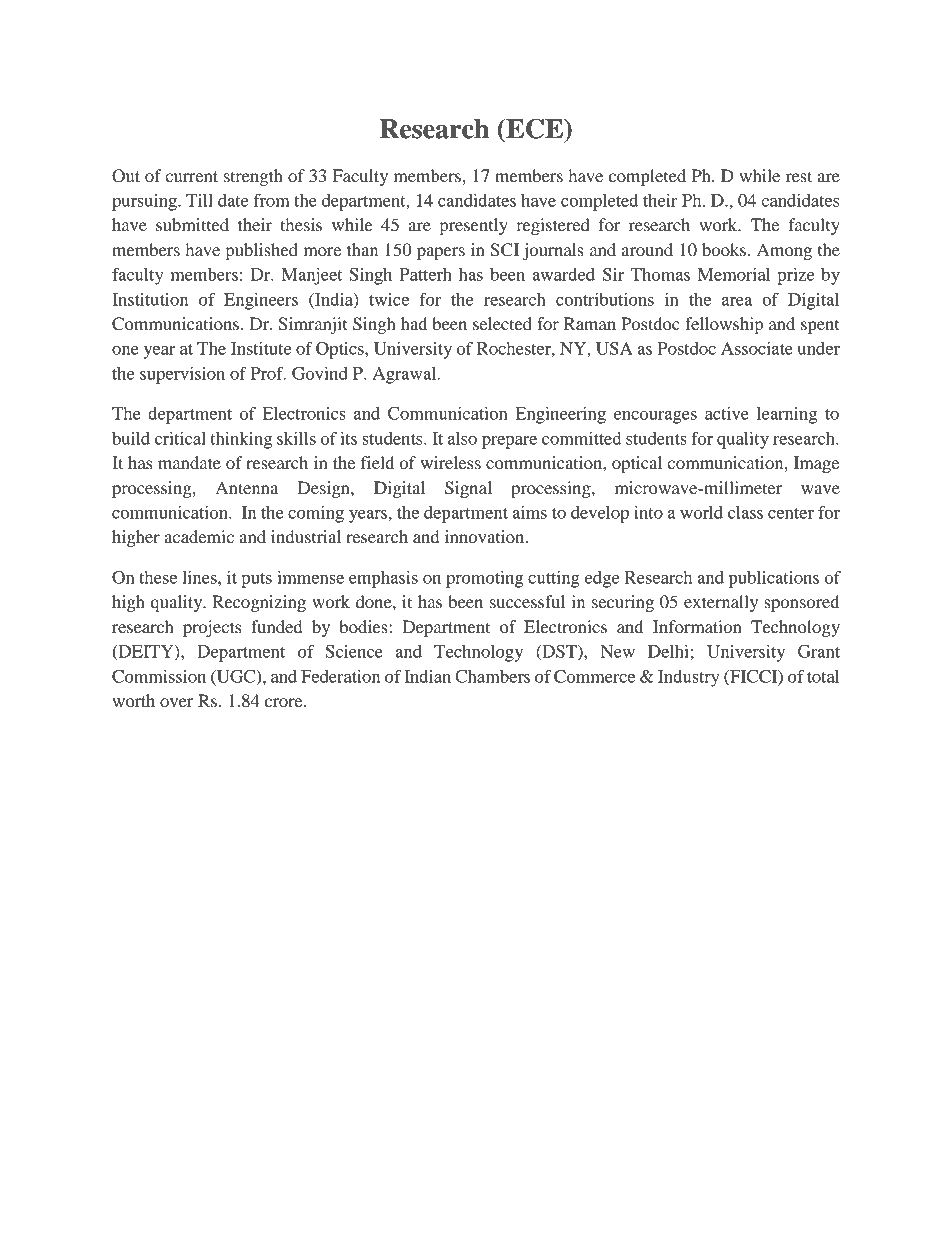 Image resolution: width=952 pixels, height=1233 pixels. Describe the element at coordinates (502, 323) in the screenshot. I see `selected` at that location.
